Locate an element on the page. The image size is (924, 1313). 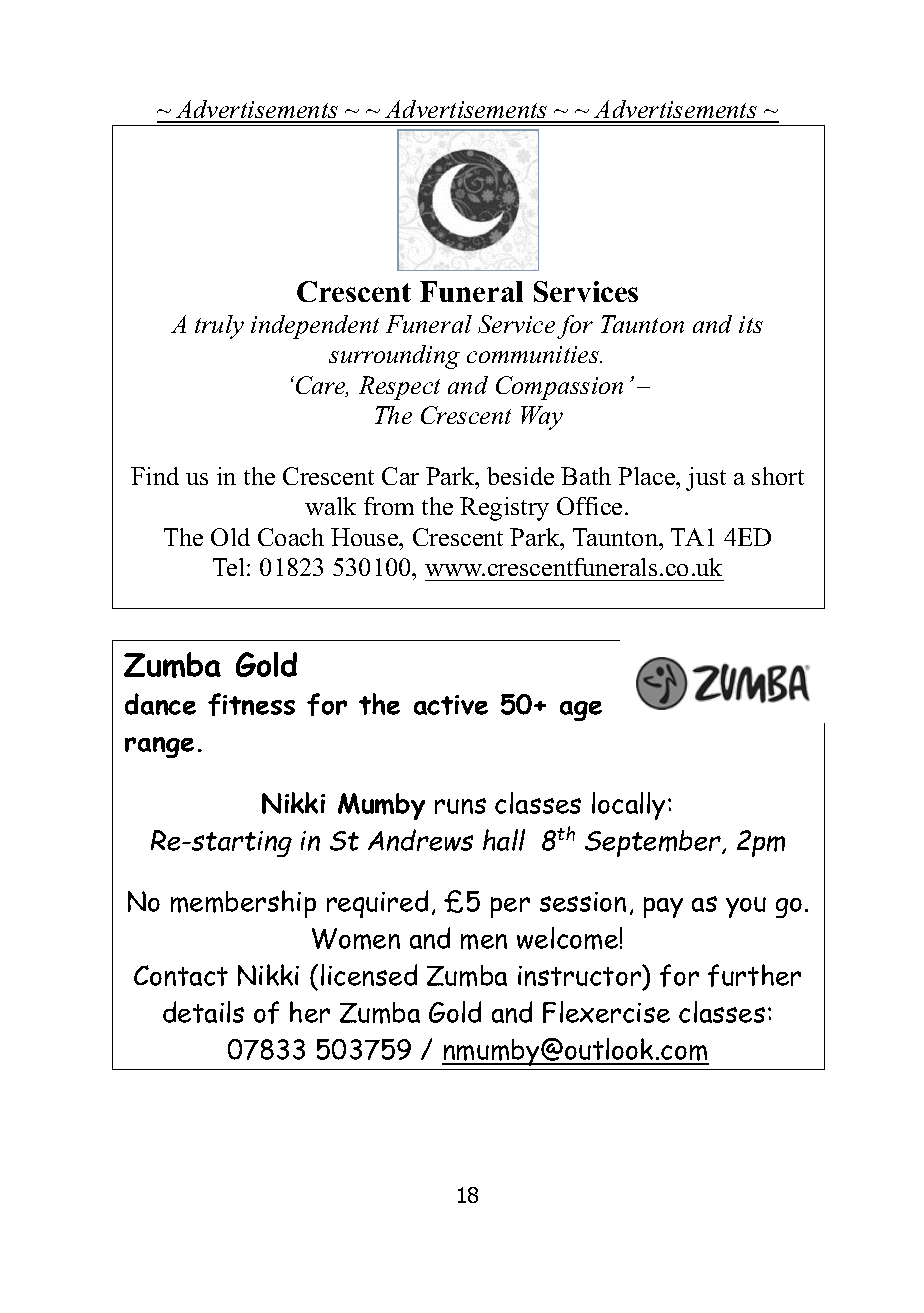
licensed is located at coordinates (369, 975).
